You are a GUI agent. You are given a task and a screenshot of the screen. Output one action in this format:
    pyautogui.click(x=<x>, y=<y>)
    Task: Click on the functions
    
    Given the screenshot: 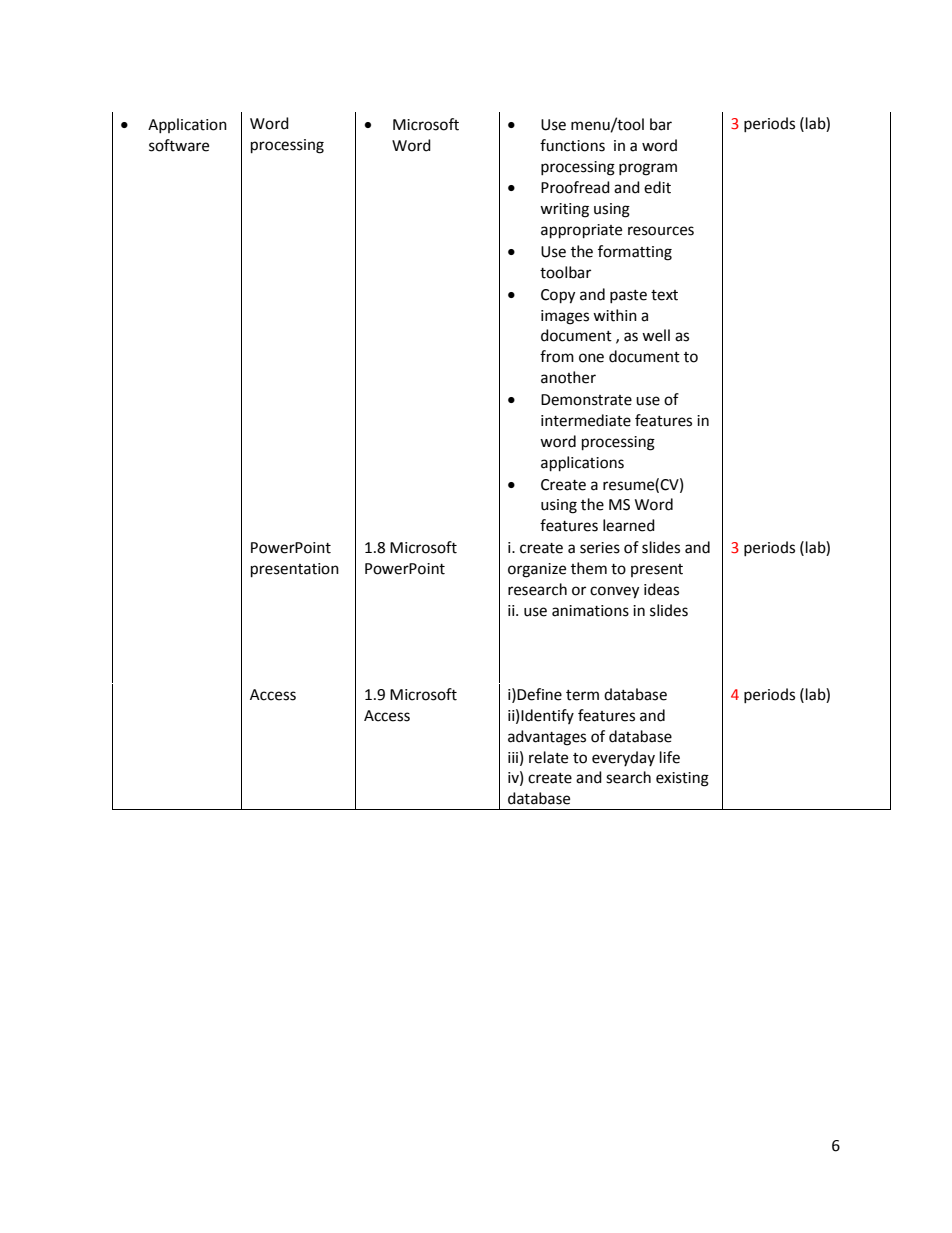 What is the action you would take?
    pyautogui.click(x=572, y=145)
